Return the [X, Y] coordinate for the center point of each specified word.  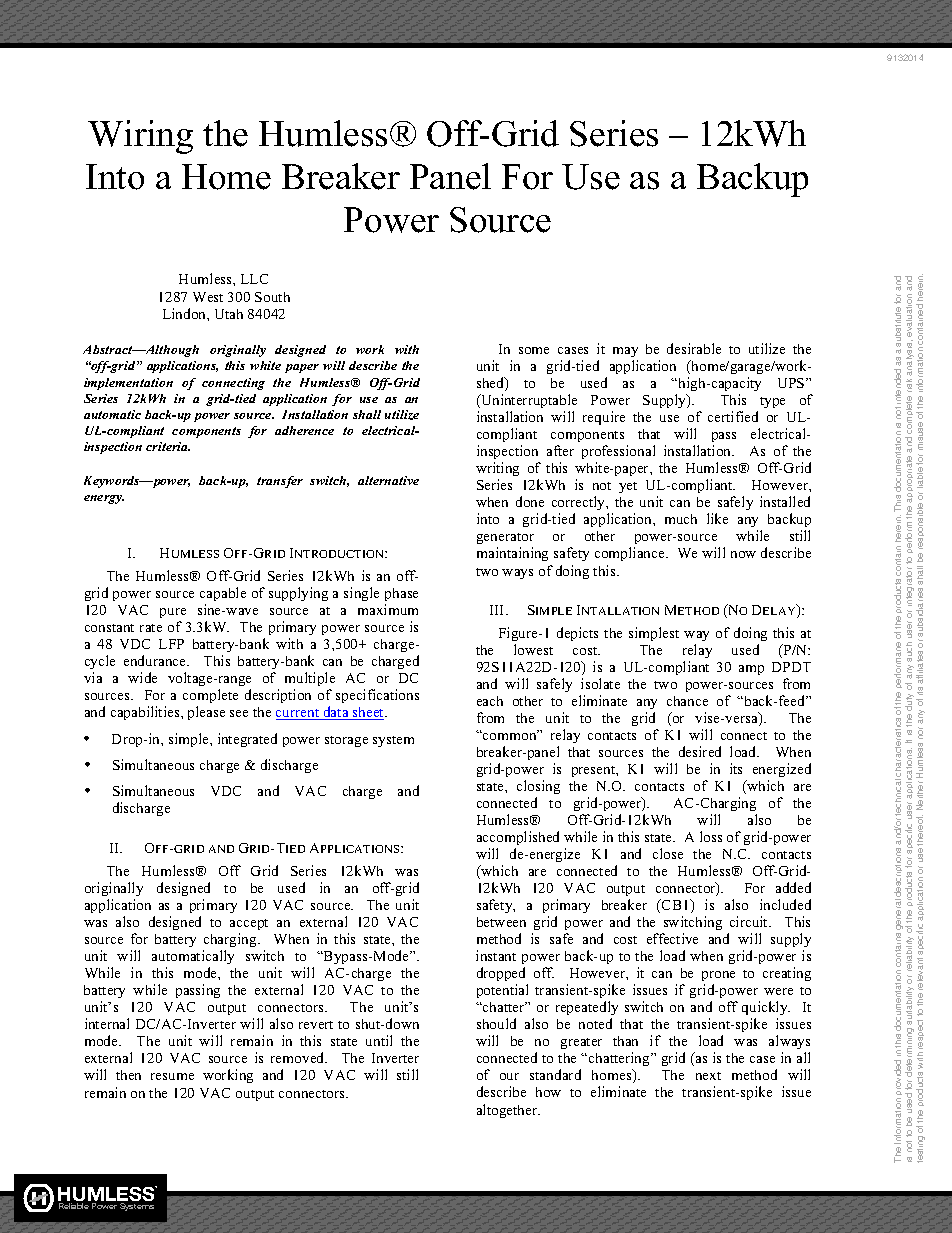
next [708, 1076]
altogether [508, 1111]
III [498, 610]
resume [172, 1076]
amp [751, 670]
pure [173, 613]
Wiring [140, 137]
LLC [254, 279]
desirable [694, 348]
